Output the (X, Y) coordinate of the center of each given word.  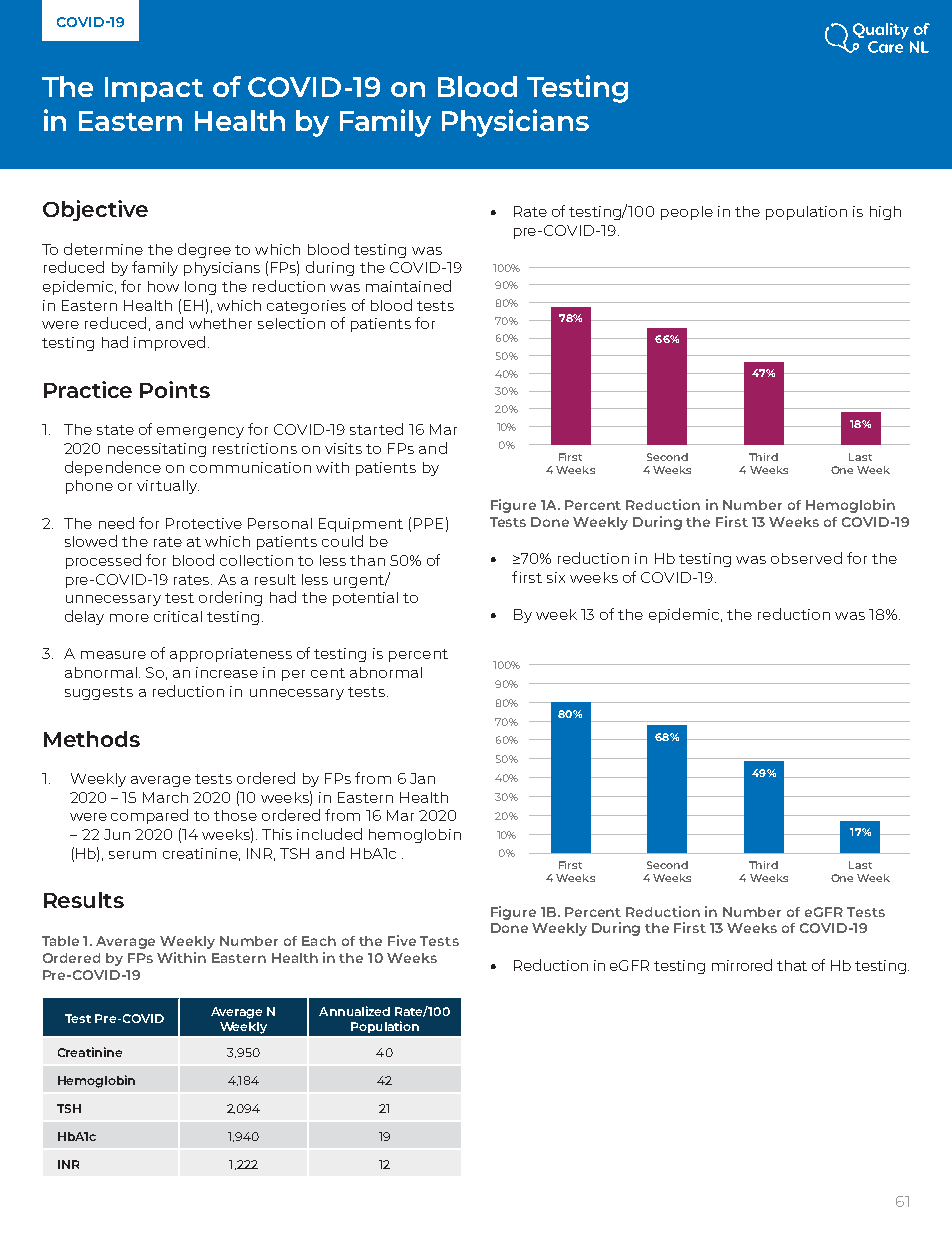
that (792, 965)
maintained (408, 286)
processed (103, 561)
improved (169, 343)
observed (806, 558)
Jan (422, 778)
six (556, 577)
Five (402, 940)
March (165, 797)
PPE (428, 523)
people (687, 213)
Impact (154, 89)
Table (60, 941)
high (885, 213)
